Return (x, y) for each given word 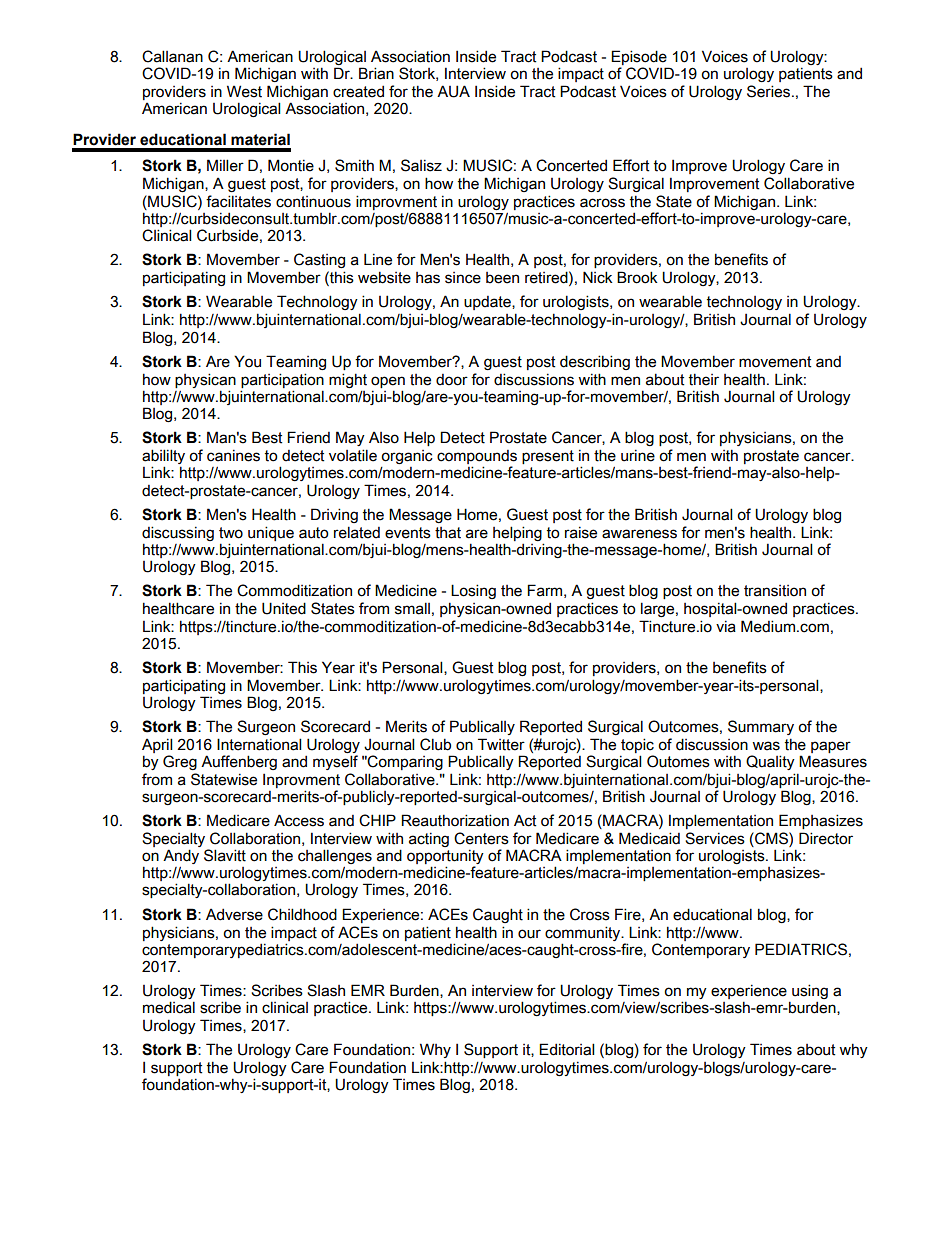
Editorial (566, 1049)
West (244, 91)
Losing (473, 591)
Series (770, 91)
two (231, 533)
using (810, 993)
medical (169, 1007)
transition (775, 591)
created (358, 91)
